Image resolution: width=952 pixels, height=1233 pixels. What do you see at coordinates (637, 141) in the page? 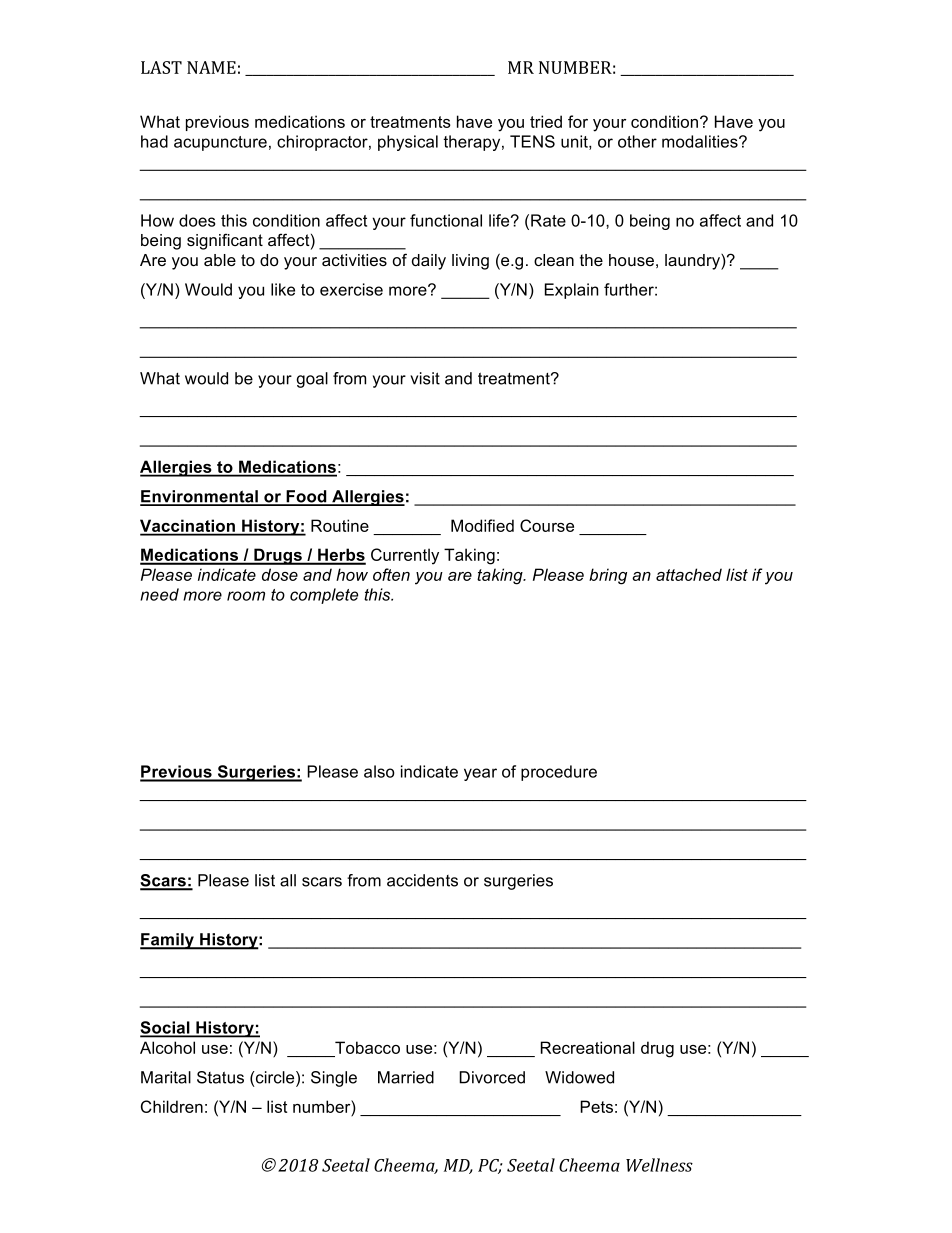
I see `other` at bounding box center [637, 141].
